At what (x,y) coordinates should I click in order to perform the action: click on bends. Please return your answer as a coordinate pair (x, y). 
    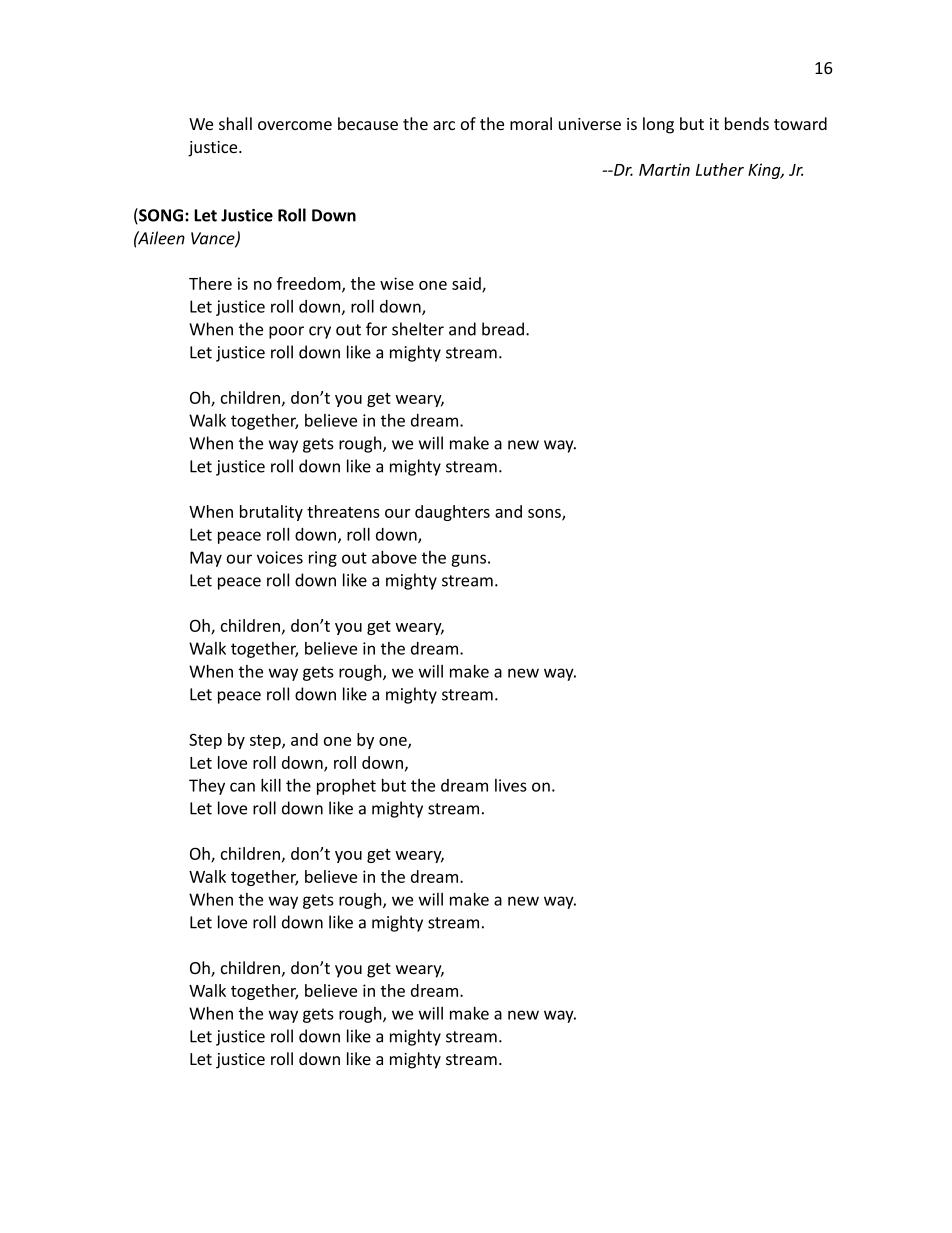
    Looking at the image, I should click on (747, 123).
